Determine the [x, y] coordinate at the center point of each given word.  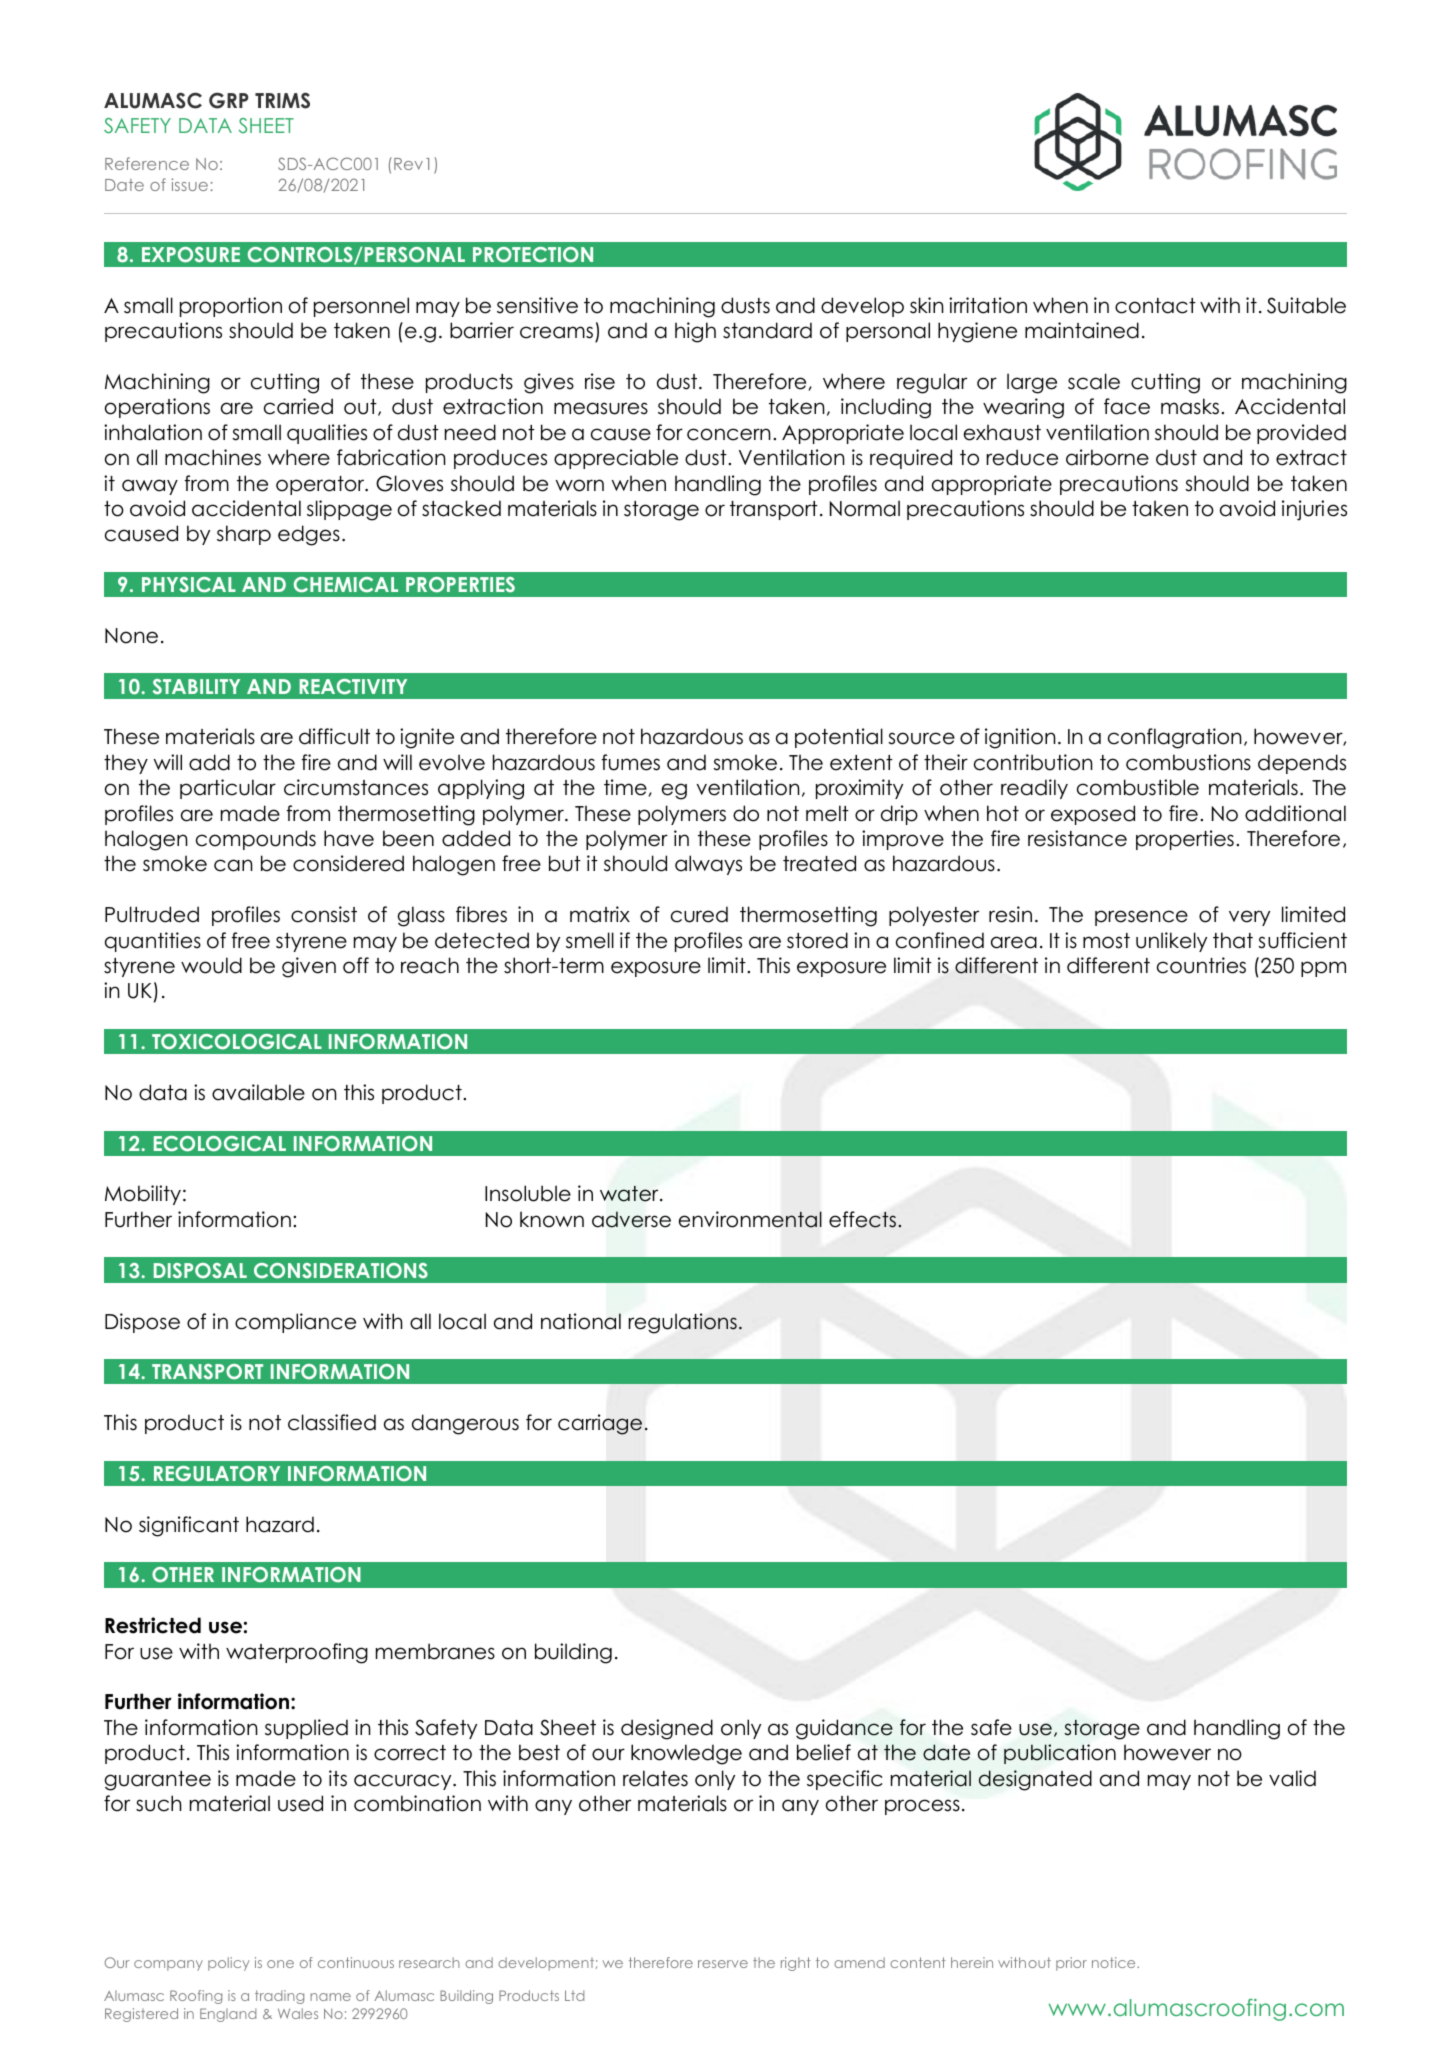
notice [1115, 1962]
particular [228, 789]
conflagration [1175, 738]
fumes [630, 762]
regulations [683, 1323]
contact [1155, 306]
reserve [723, 1964]
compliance [295, 1323]
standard [767, 330]
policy [228, 1964]
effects [862, 1219]
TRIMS [282, 100]
